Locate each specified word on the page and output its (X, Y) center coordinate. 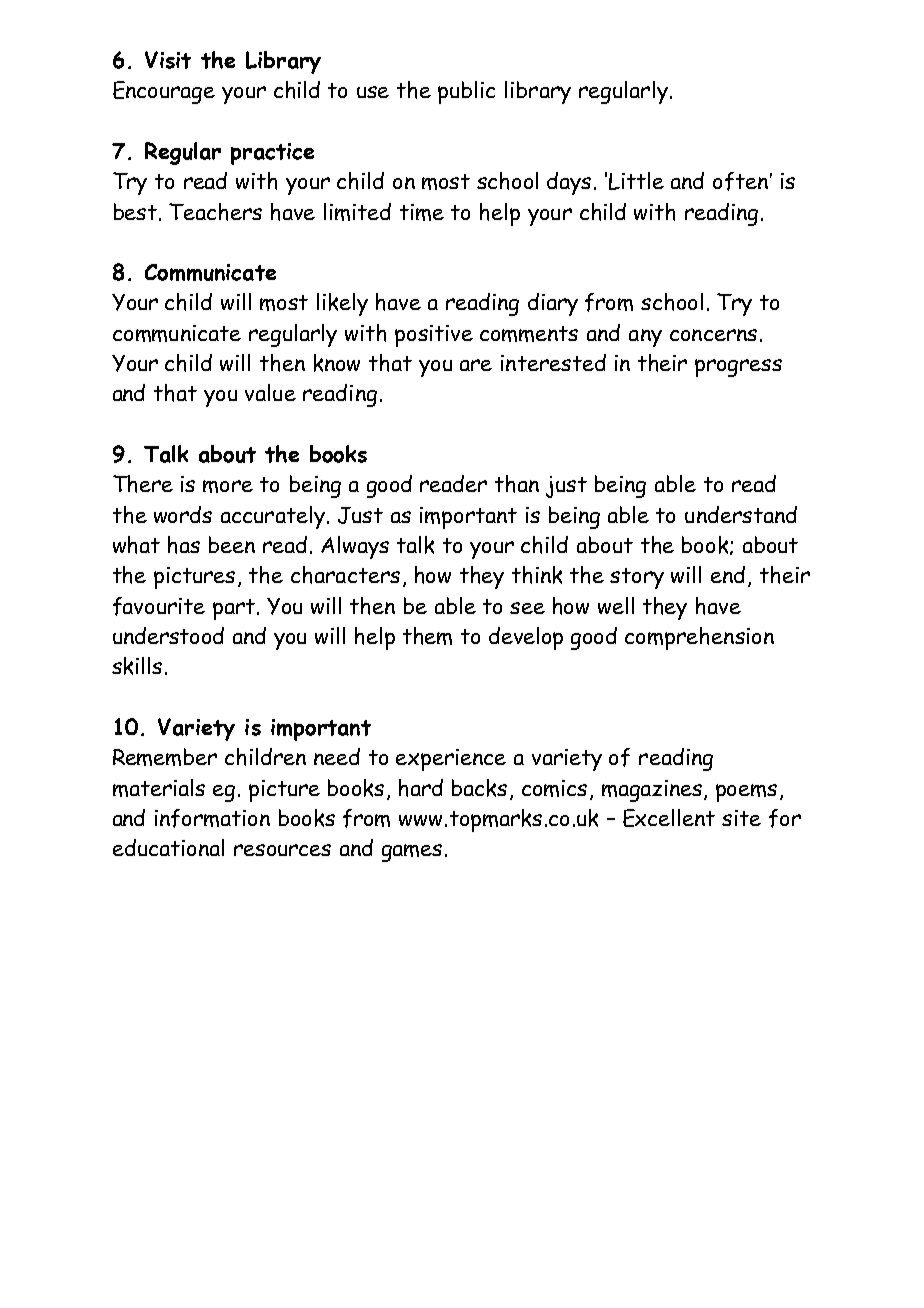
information (212, 818)
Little (636, 181)
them (427, 636)
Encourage (164, 92)
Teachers (215, 212)
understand (741, 514)
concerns (713, 335)
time (422, 212)
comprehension (699, 638)
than (517, 484)
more (228, 486)
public (466, 92)
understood (168, 635)
